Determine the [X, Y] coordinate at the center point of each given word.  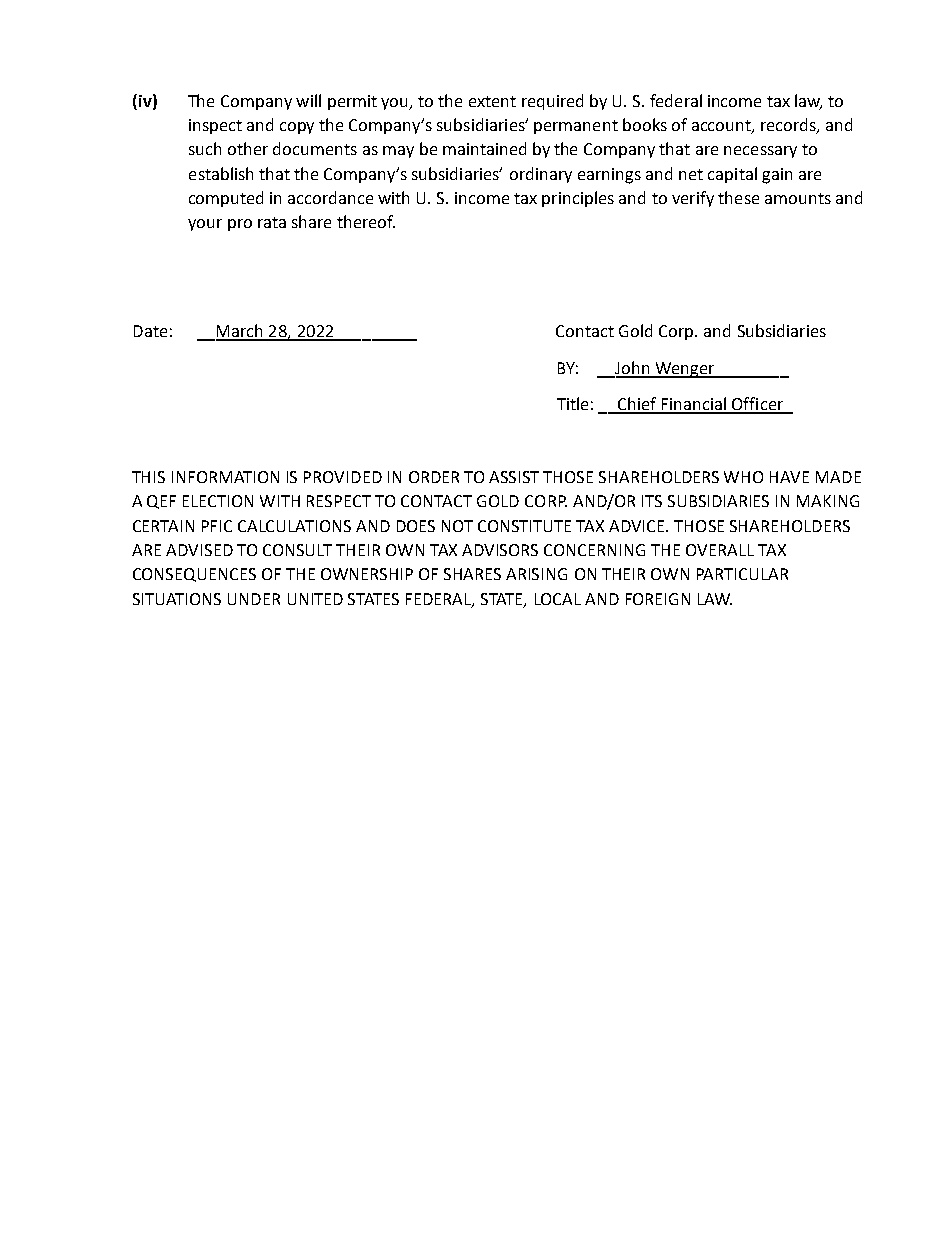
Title [572, 403]
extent [492, 101]
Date [150, 331]
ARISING [536, 574]
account [722, 127]
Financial [694, 405]
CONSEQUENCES [194, 575]
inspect [215, 126]
